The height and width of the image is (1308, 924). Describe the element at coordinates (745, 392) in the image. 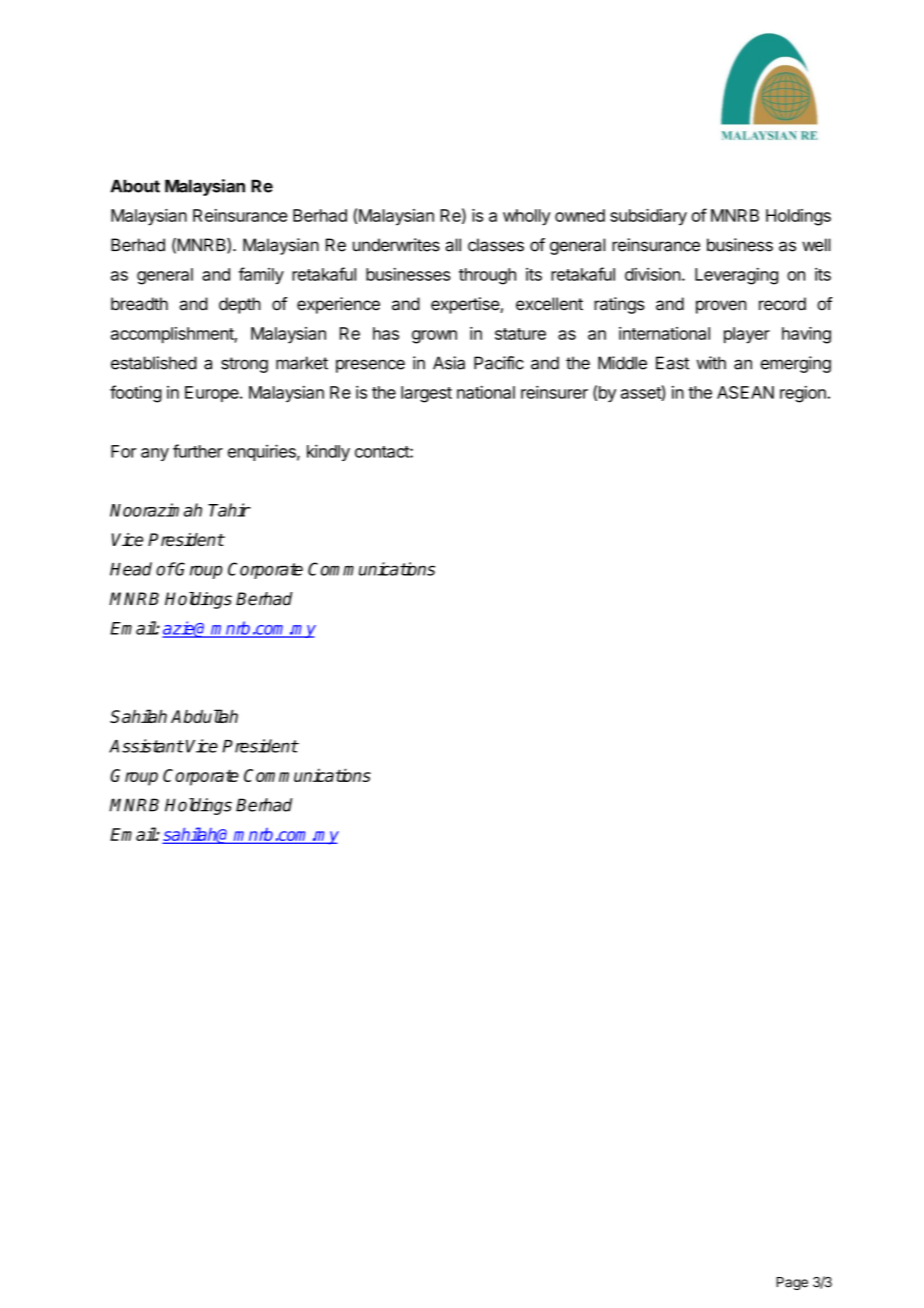

I see `ASEAN` at that location.
